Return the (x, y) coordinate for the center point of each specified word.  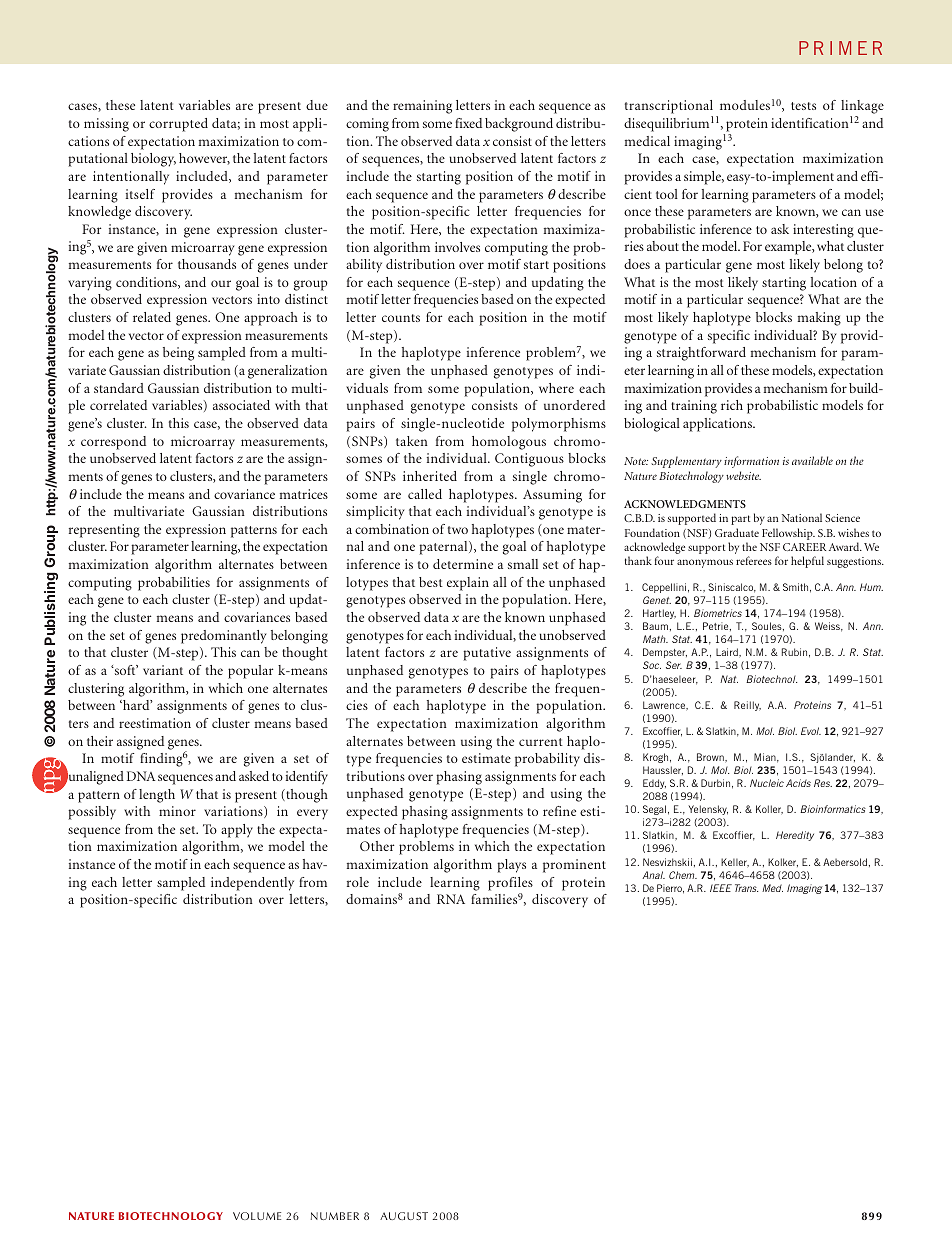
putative (487, 654)
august (404, 1216)
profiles (510, 884)
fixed (468, 123)
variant (163, 670)
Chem (683, 875)
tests (803, 106)
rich (732, 405)
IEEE (721, 888)
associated (241, 405)
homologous (509, 443)
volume (257, 1216)
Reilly (747, 706)
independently (252, 884)
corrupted (178, 125)
